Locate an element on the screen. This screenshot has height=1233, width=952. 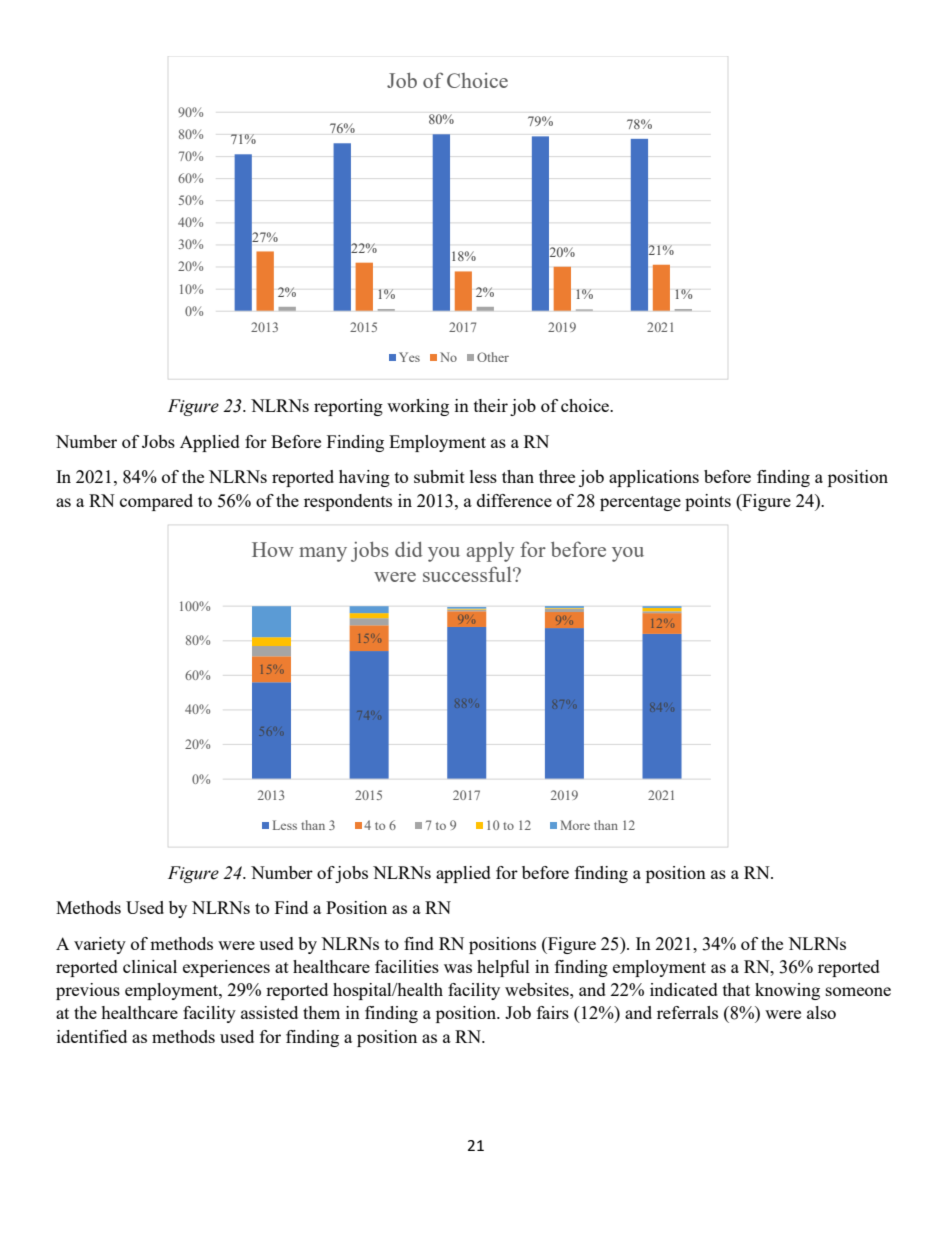
assisted is located at coordinates (269, 1012).
